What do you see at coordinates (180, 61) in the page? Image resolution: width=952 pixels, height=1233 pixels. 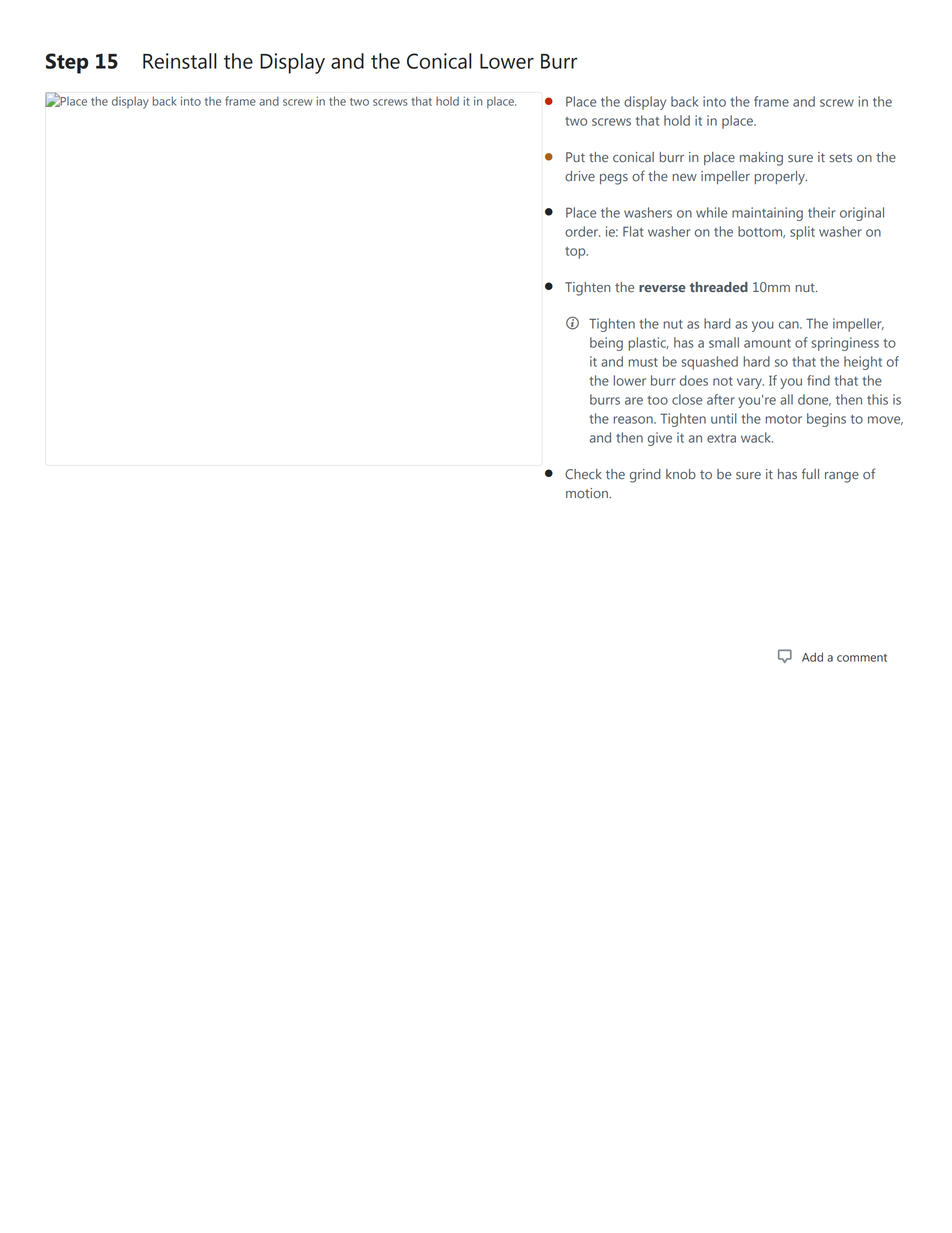 I see `Reinstall` at bounding box center [180, 61].
